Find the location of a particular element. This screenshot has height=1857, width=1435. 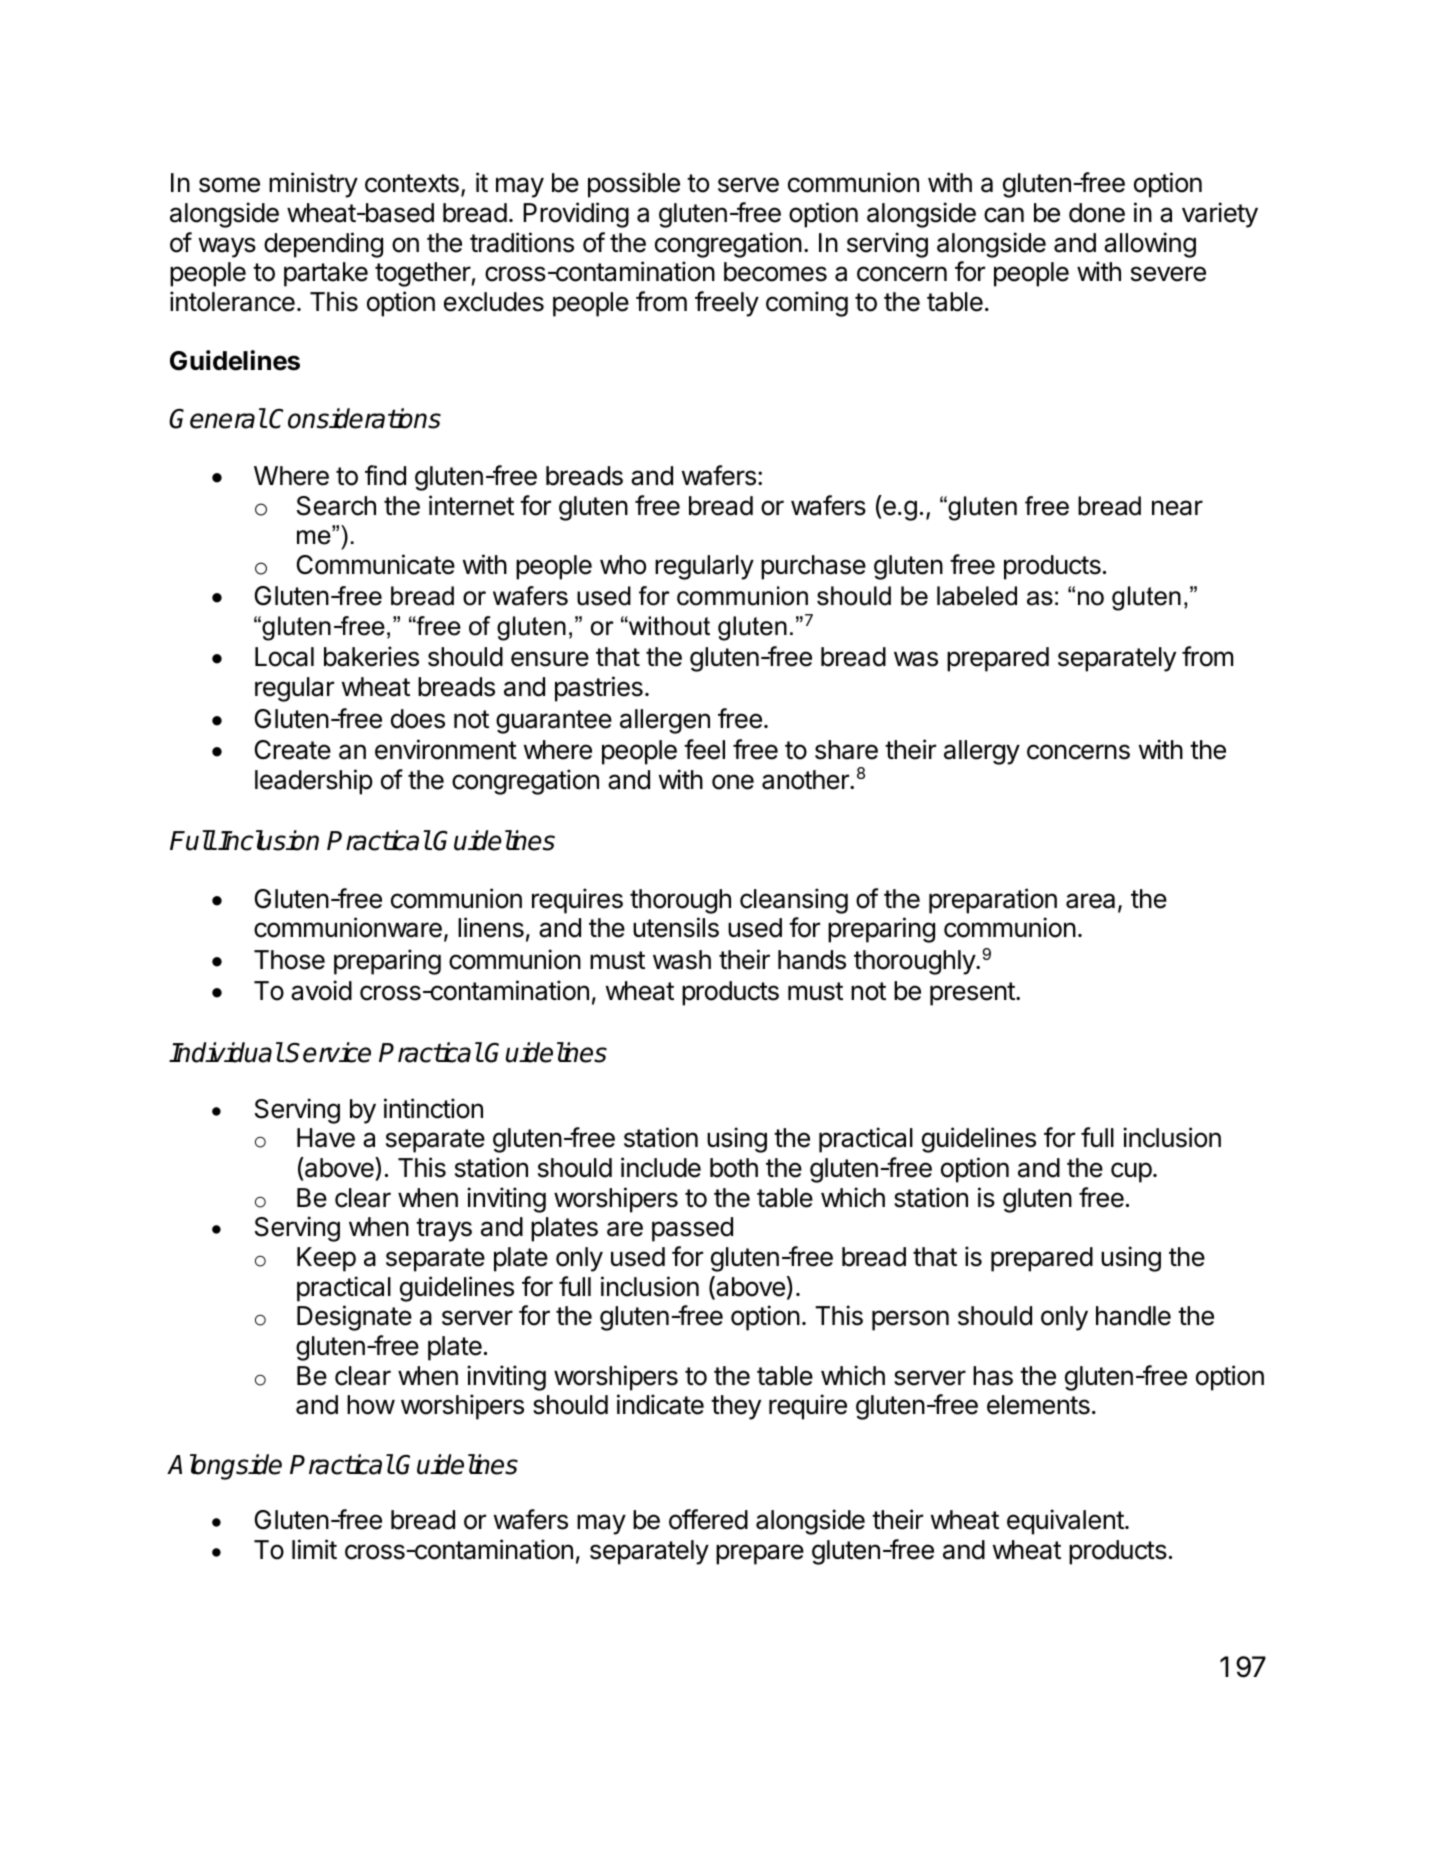

depending is located at coordinates (323, 245).
